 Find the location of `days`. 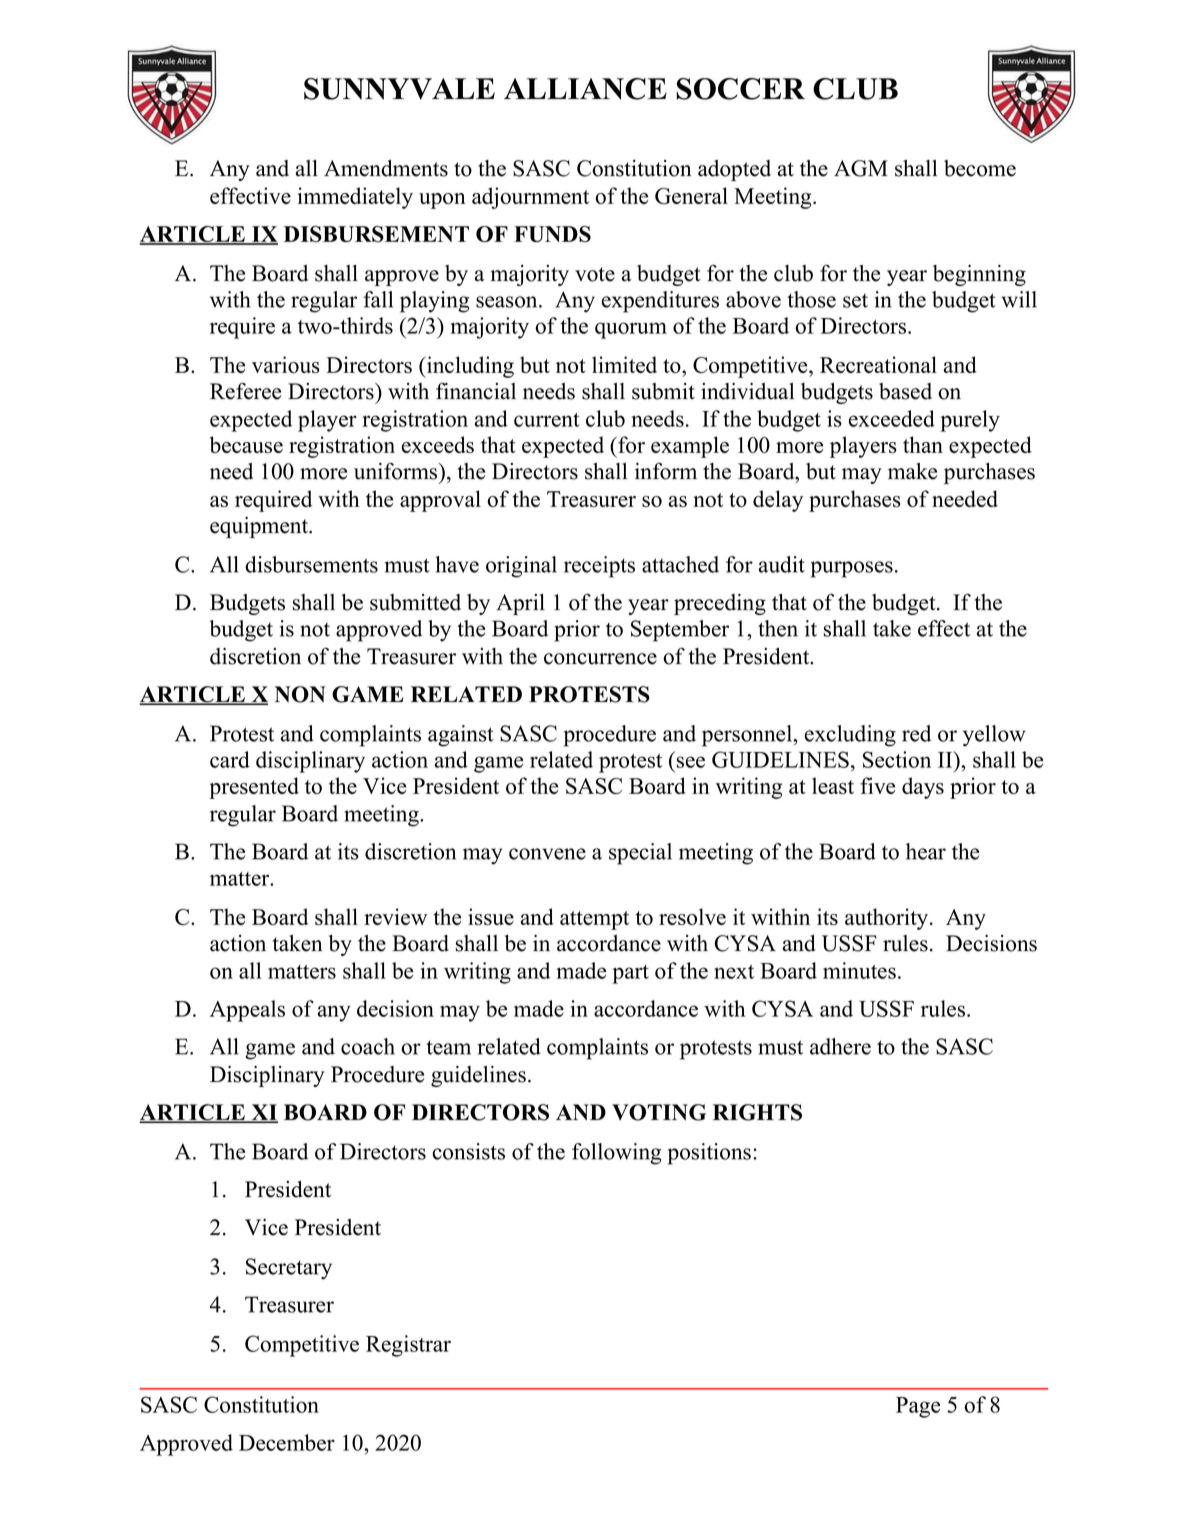

days is located at coordinates (923, 788).
